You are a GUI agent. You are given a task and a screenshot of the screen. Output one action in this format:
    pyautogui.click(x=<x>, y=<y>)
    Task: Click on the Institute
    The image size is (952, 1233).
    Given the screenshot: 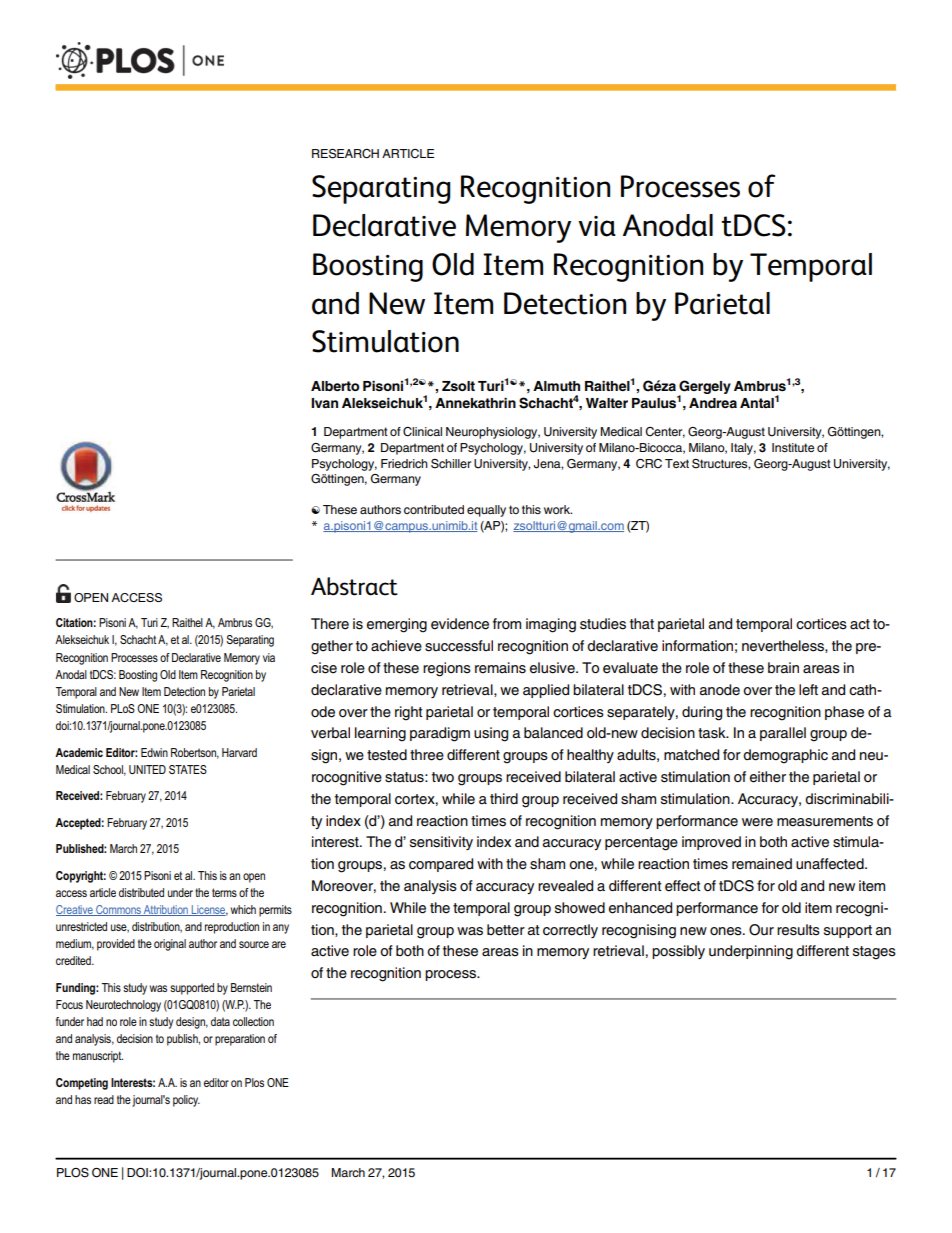 What is the action you would take?
    pyautogui.click(x=793, y=447)
